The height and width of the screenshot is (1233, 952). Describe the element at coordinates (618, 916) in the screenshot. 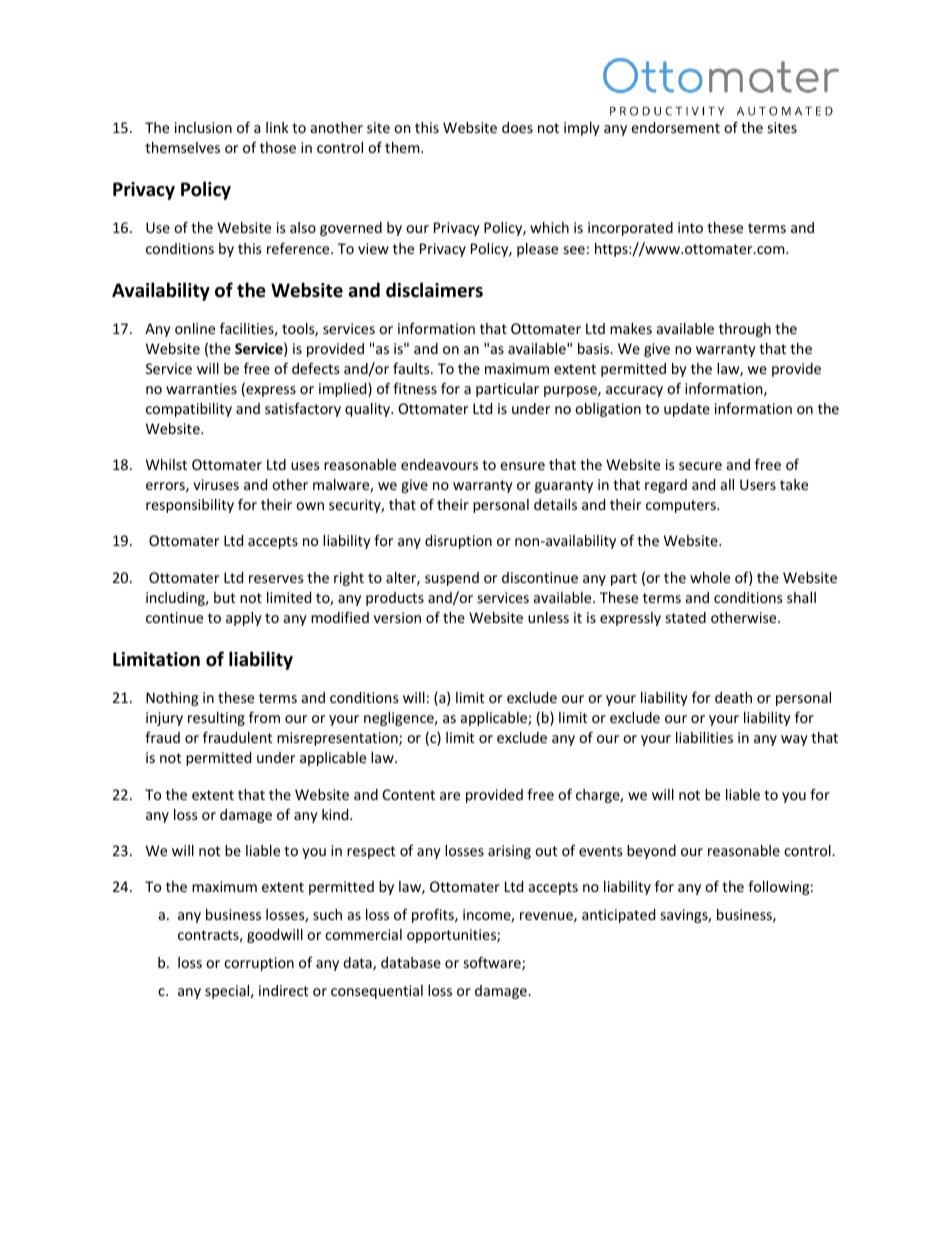

I see `anticipated` at that location.
